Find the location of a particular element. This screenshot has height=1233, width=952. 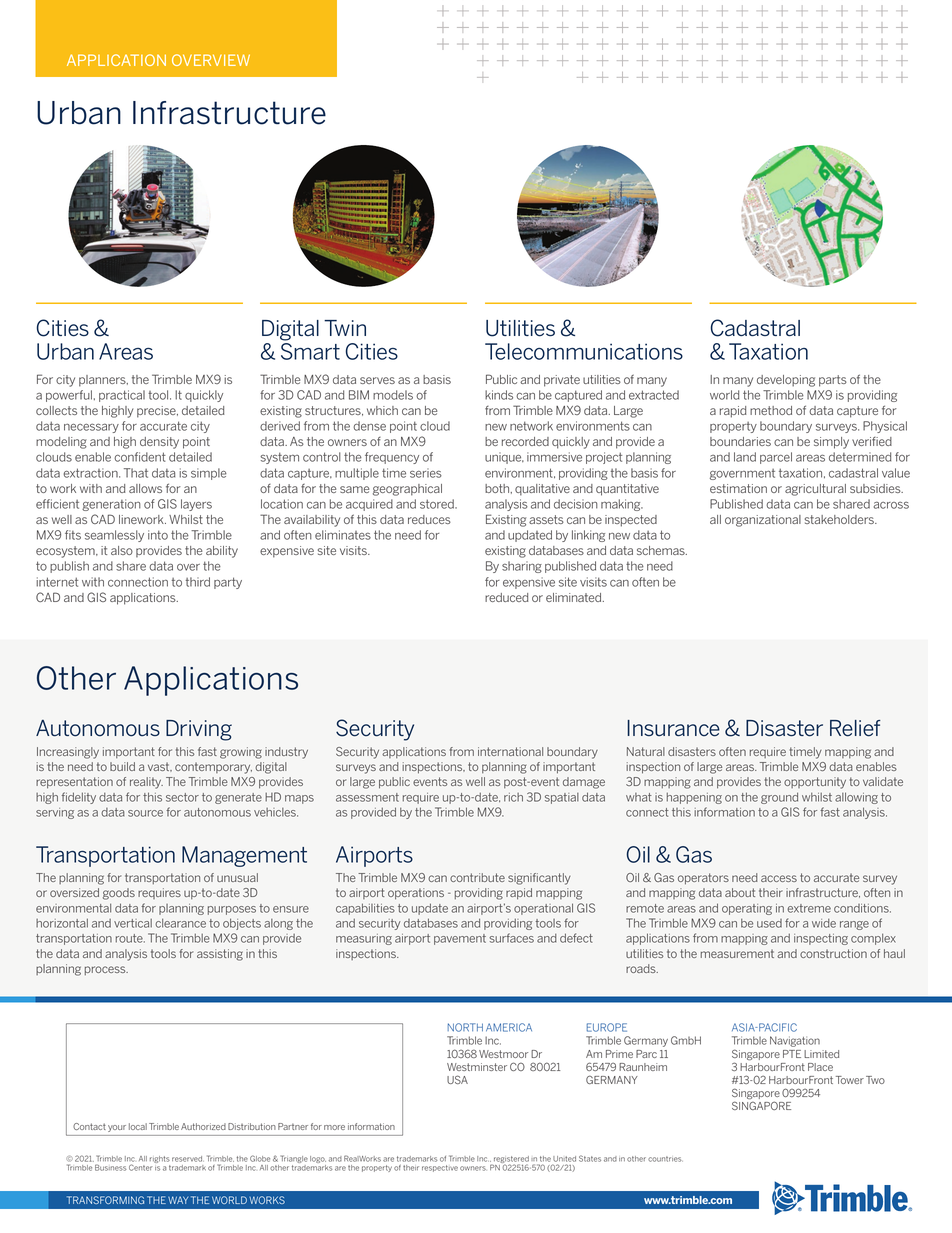

developing is located at coordinates (786, 381).
